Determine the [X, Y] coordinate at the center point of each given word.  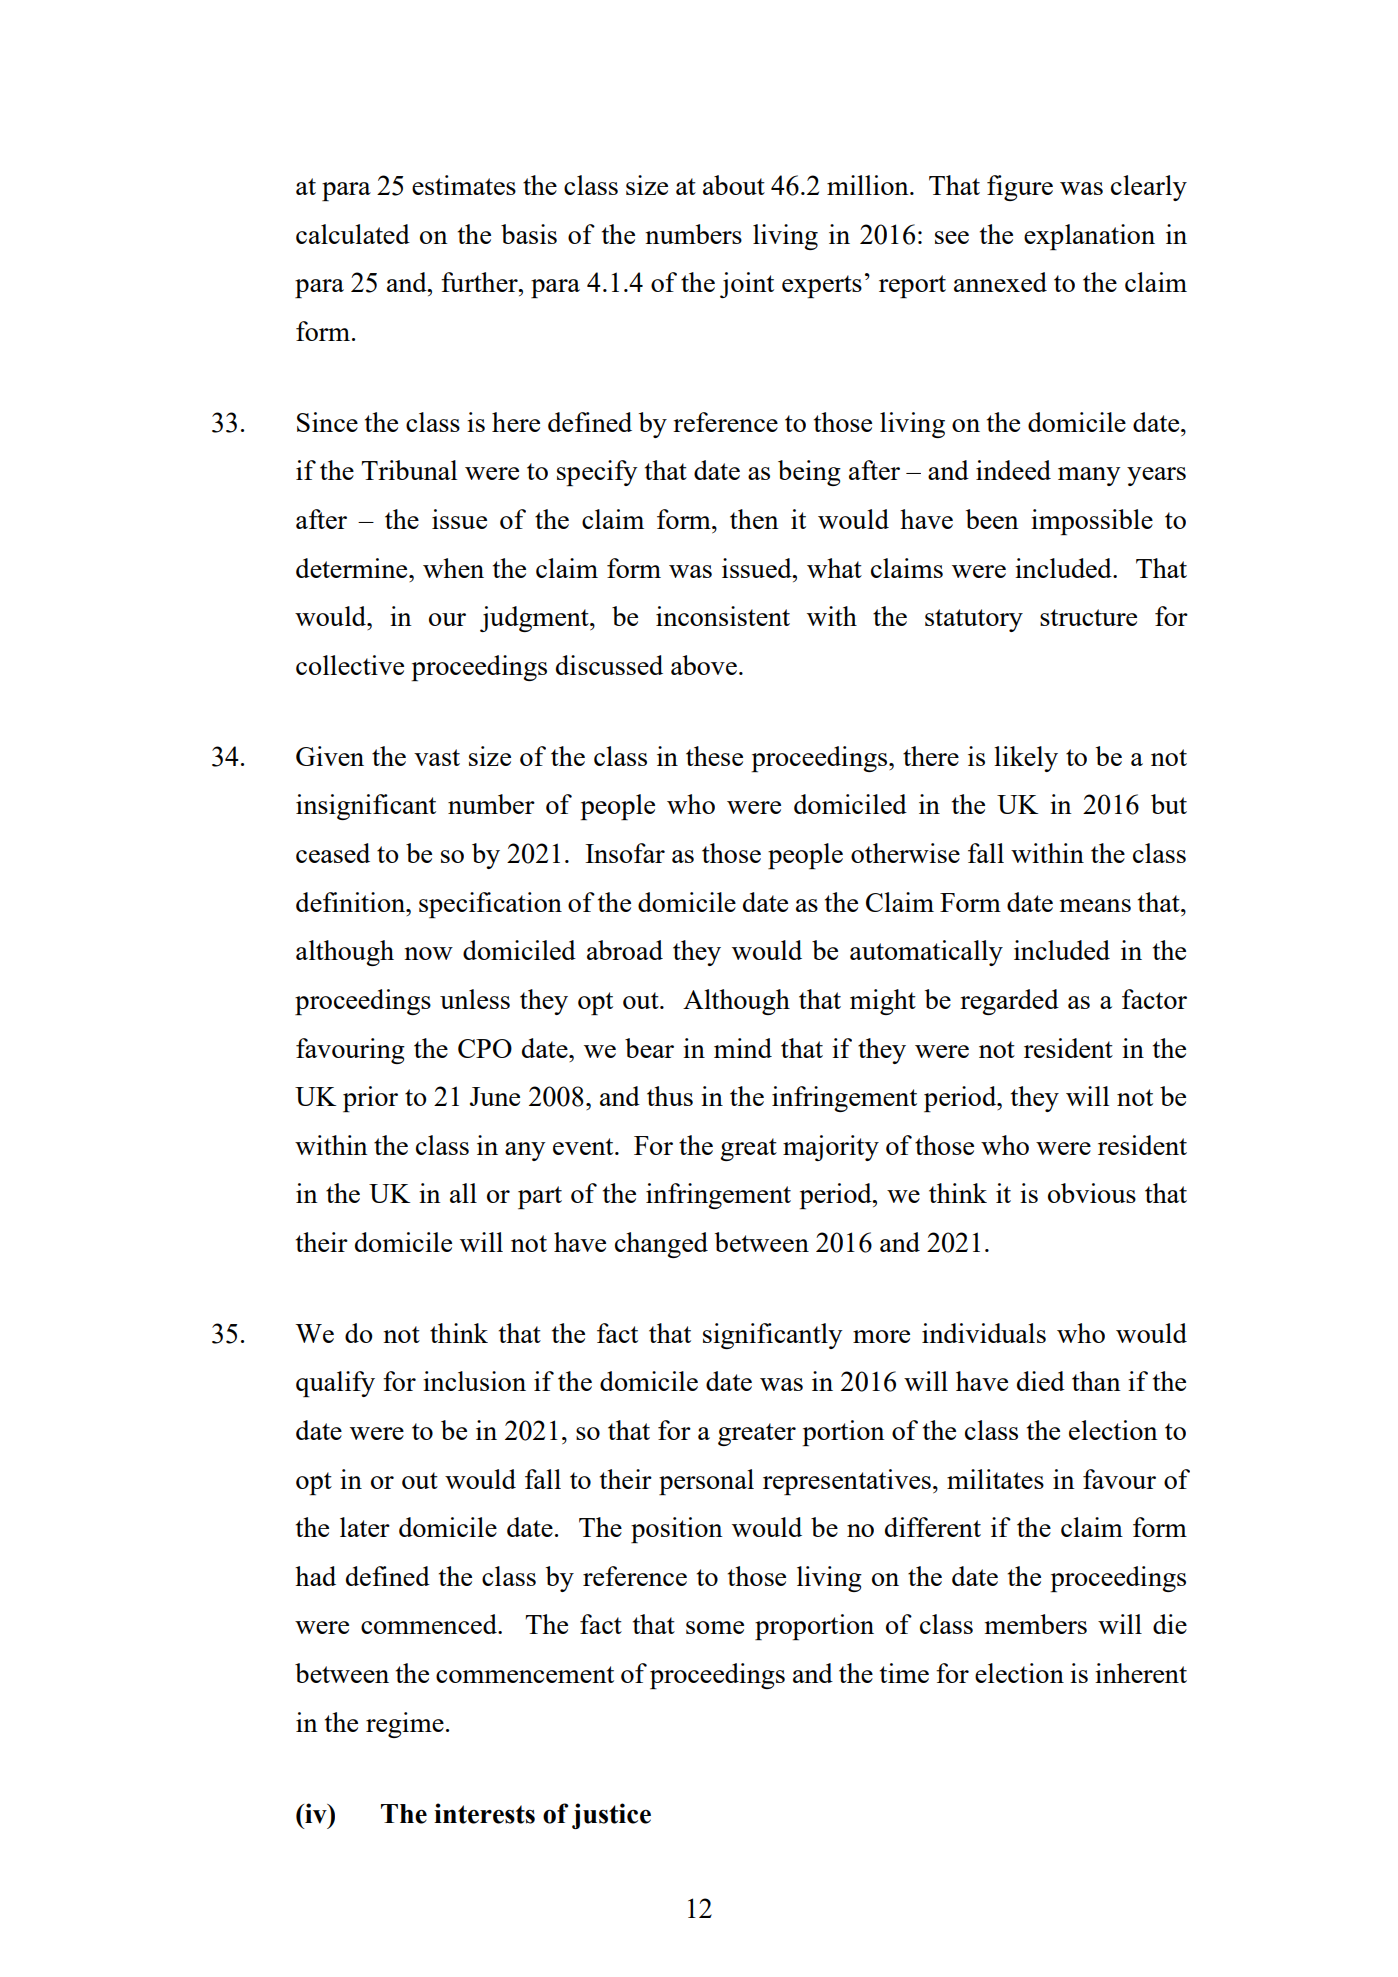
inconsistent [723, 616]
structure [1088, 617]
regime [405, 1725]
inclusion [474, 1381]
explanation [1089, 237]
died [1041, 1381]
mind [743, 1048]
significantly [773, 1336]
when [453, 568]
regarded [1009, 1002]
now [428, 953]
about [734, 185]
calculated [353, 234]
